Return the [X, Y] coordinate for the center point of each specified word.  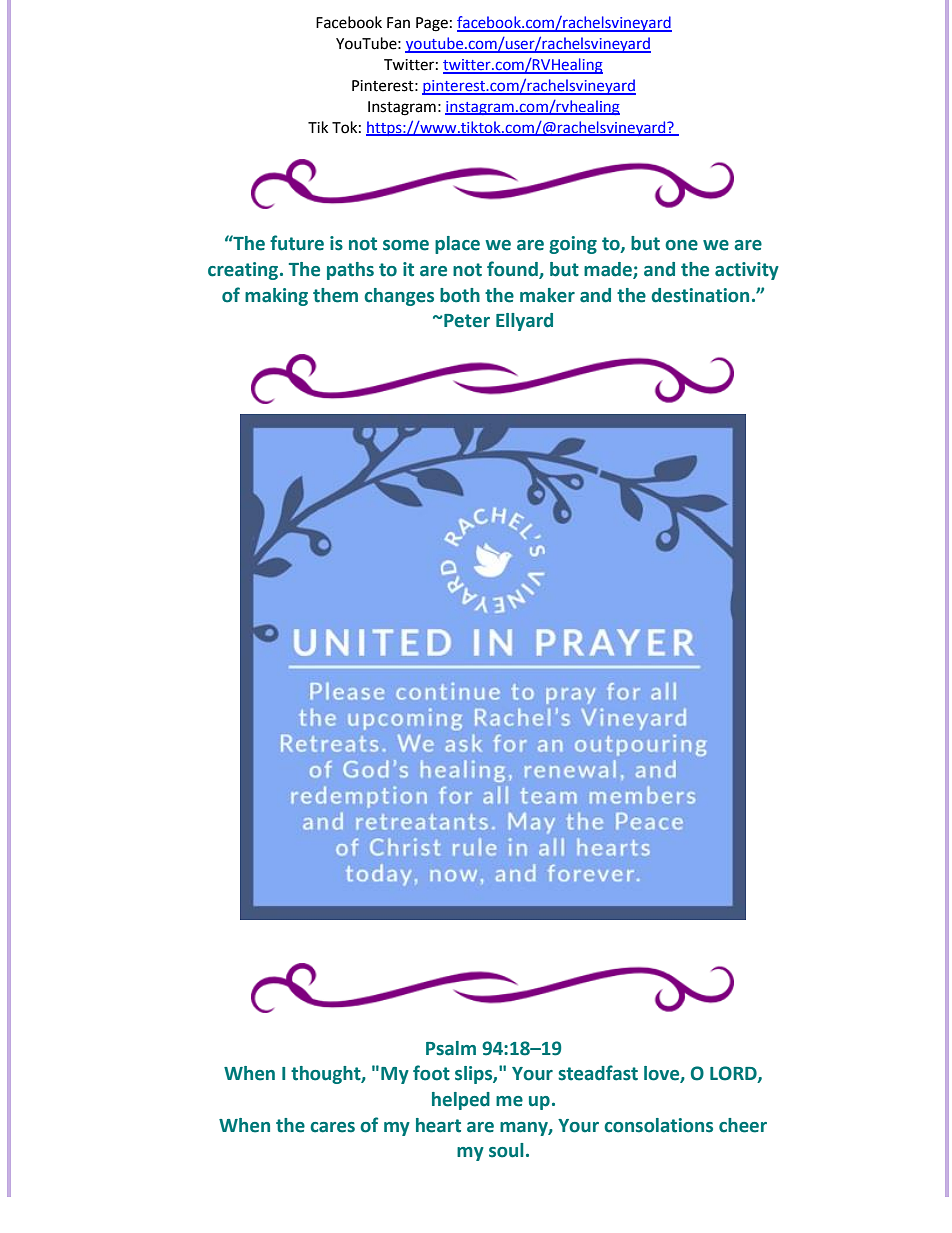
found [513, 270]
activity [747, 271]
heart [438, 1125]
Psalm [451, 1048]
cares [332, 1127]
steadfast [598, 1073]
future [297, 243]
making [276, 297]
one [681, 245]
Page [432, 24]
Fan [398, 23]
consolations [658, 1125]
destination [700, 295]
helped [461, 1101]
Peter [466, 321]
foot [431, 1073]
